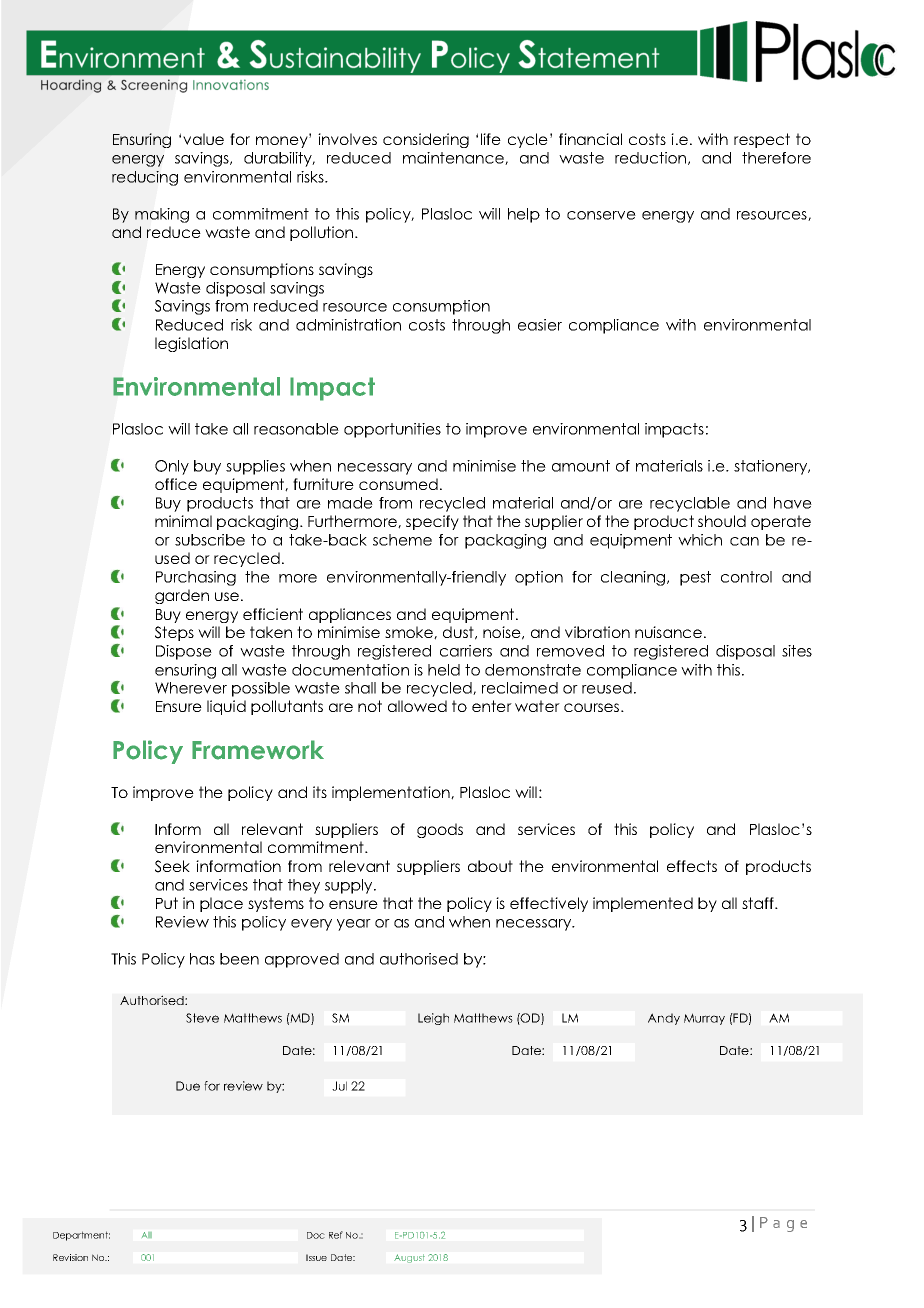  Describe the element at coordinates (191, 688) in the screenshot. I see `Wherever` at that location.
